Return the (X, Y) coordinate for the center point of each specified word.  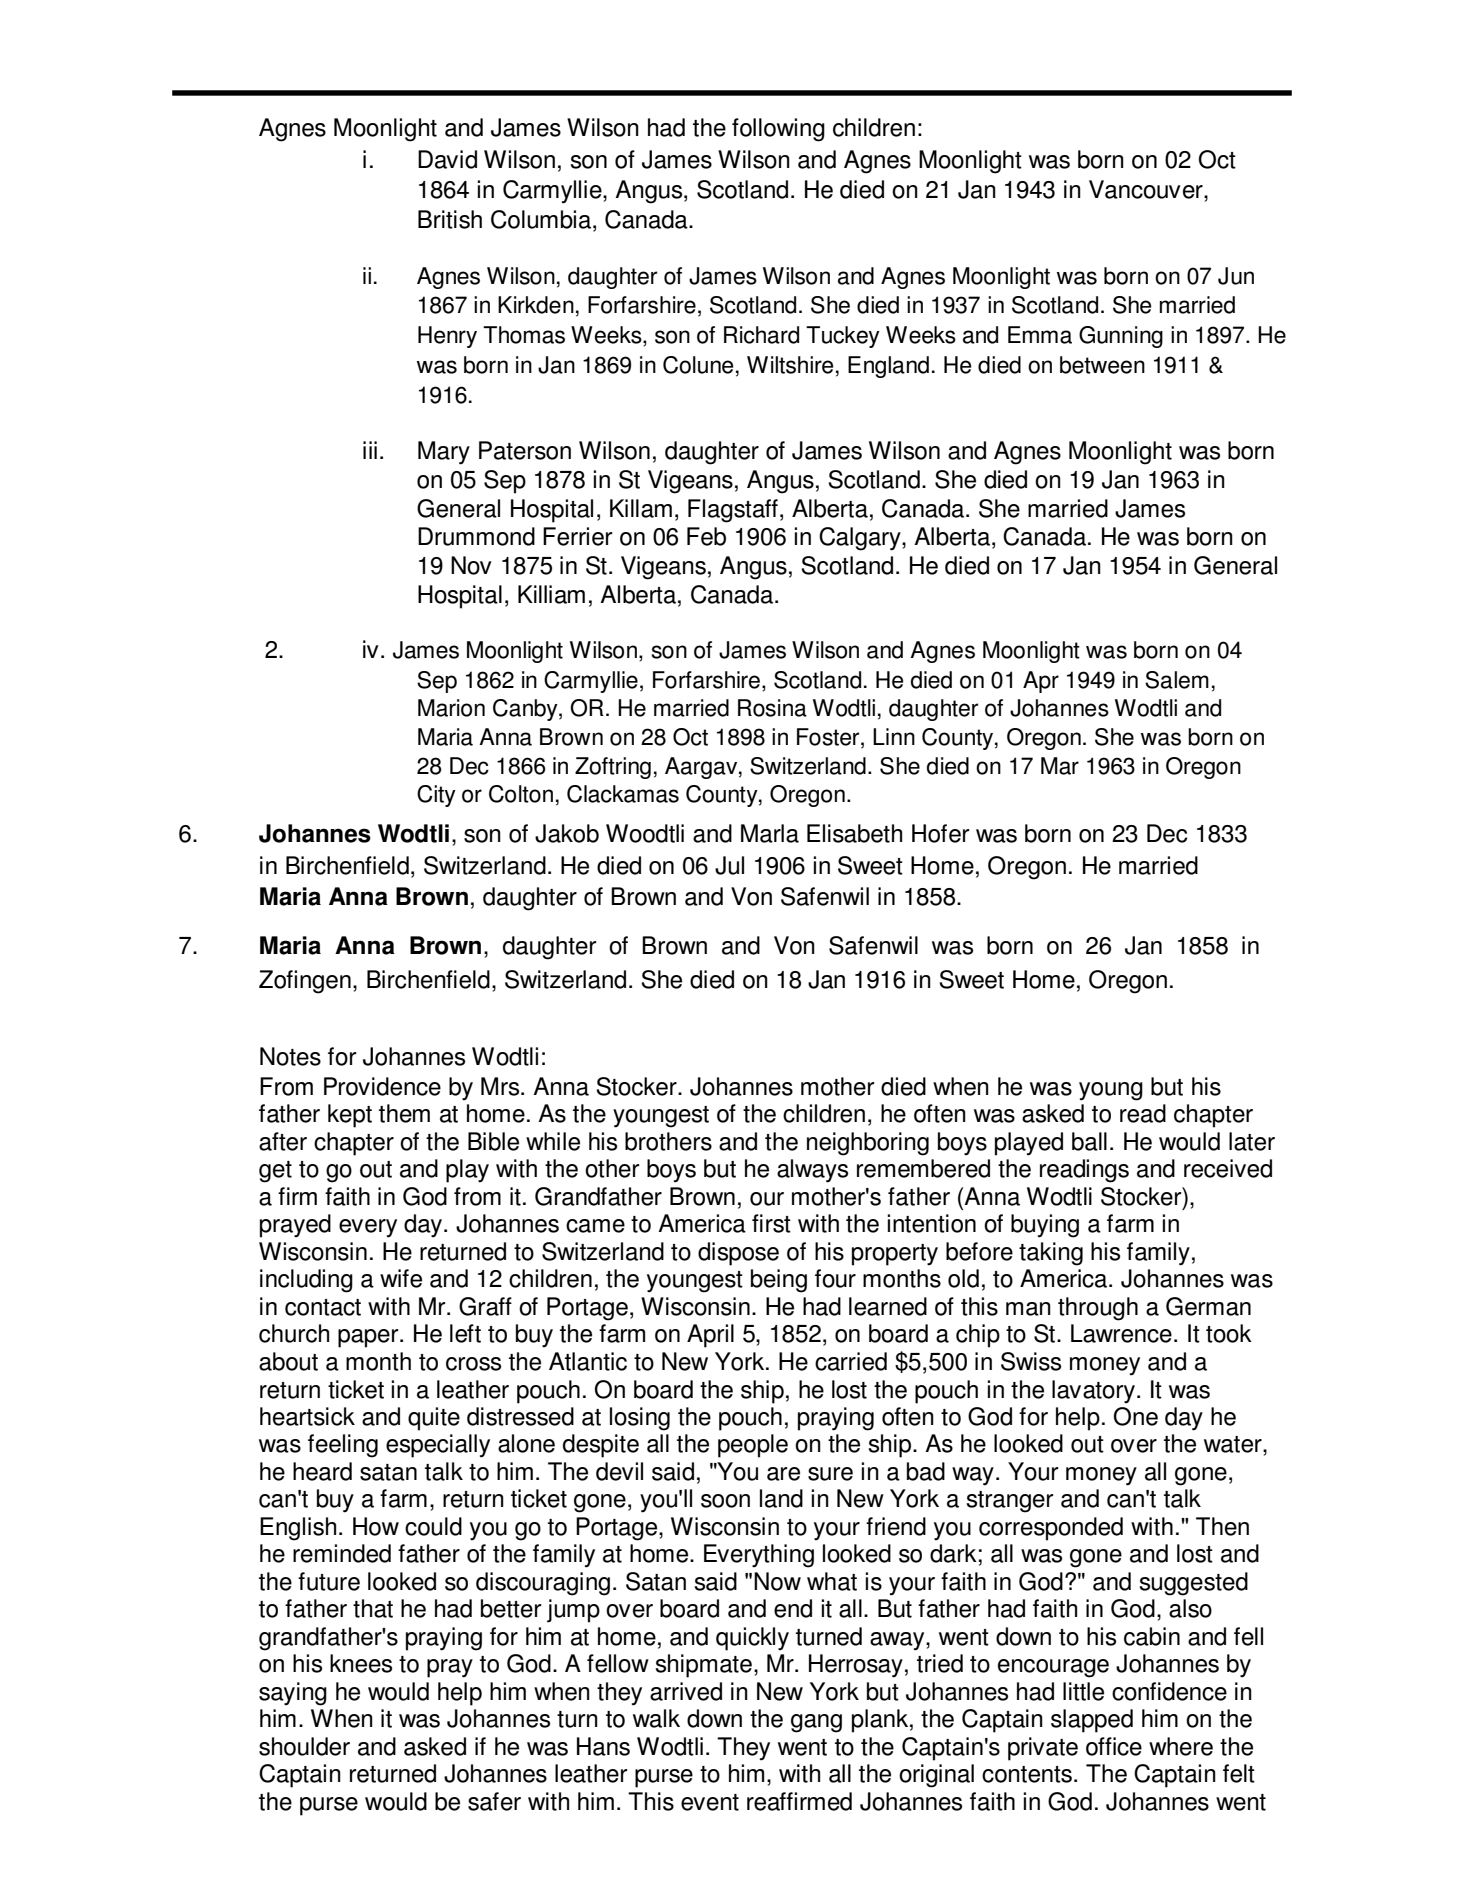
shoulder (304, 1746)
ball (1089, 1141)
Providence (382, 1086)
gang (816, 1723)
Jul (729, 865)
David (447, 159)
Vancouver (1147, 189)
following (778, 130)
